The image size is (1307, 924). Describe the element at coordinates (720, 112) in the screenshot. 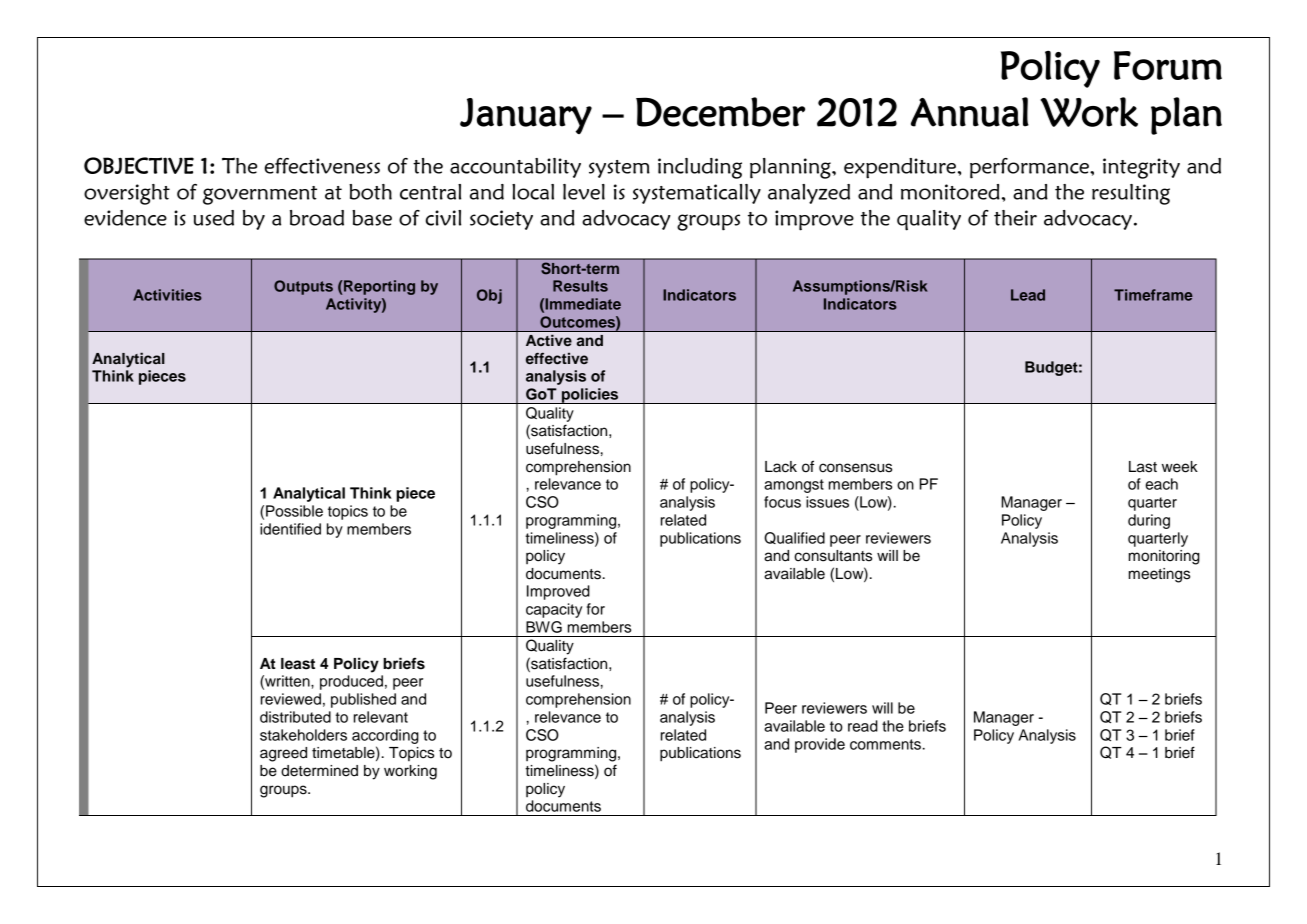

I see `December` at that location.
